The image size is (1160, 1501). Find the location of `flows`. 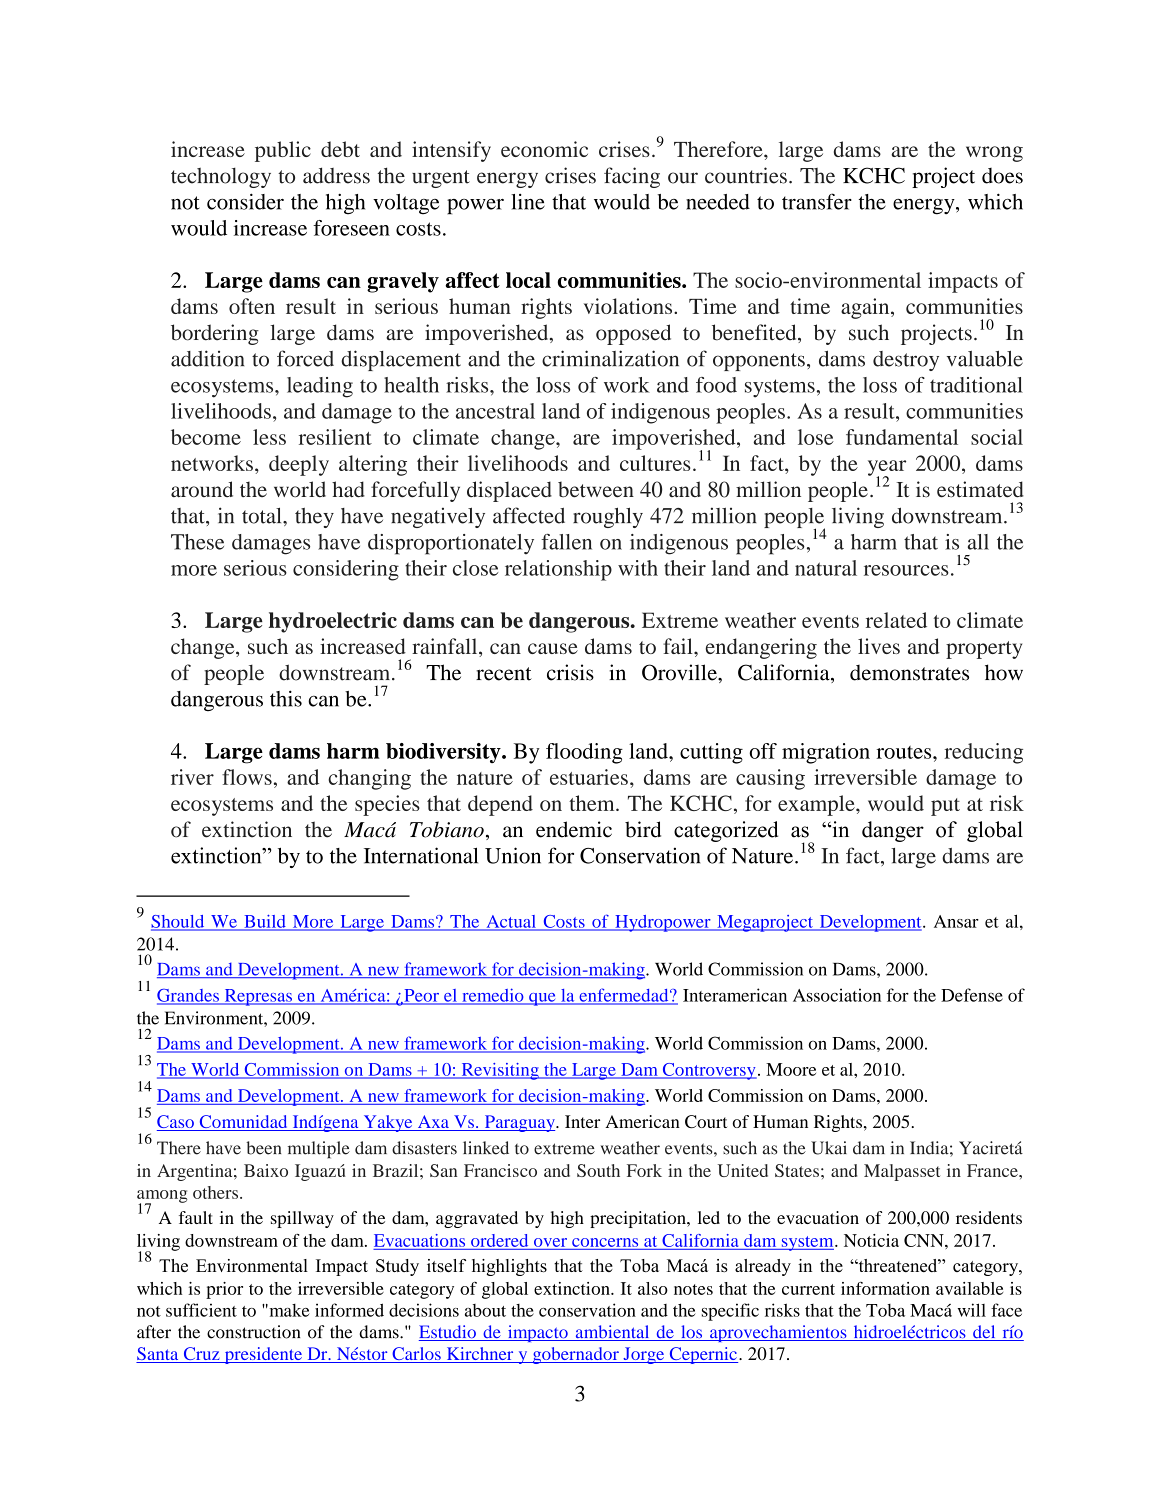

flows is located at coordinates (247, 777).
